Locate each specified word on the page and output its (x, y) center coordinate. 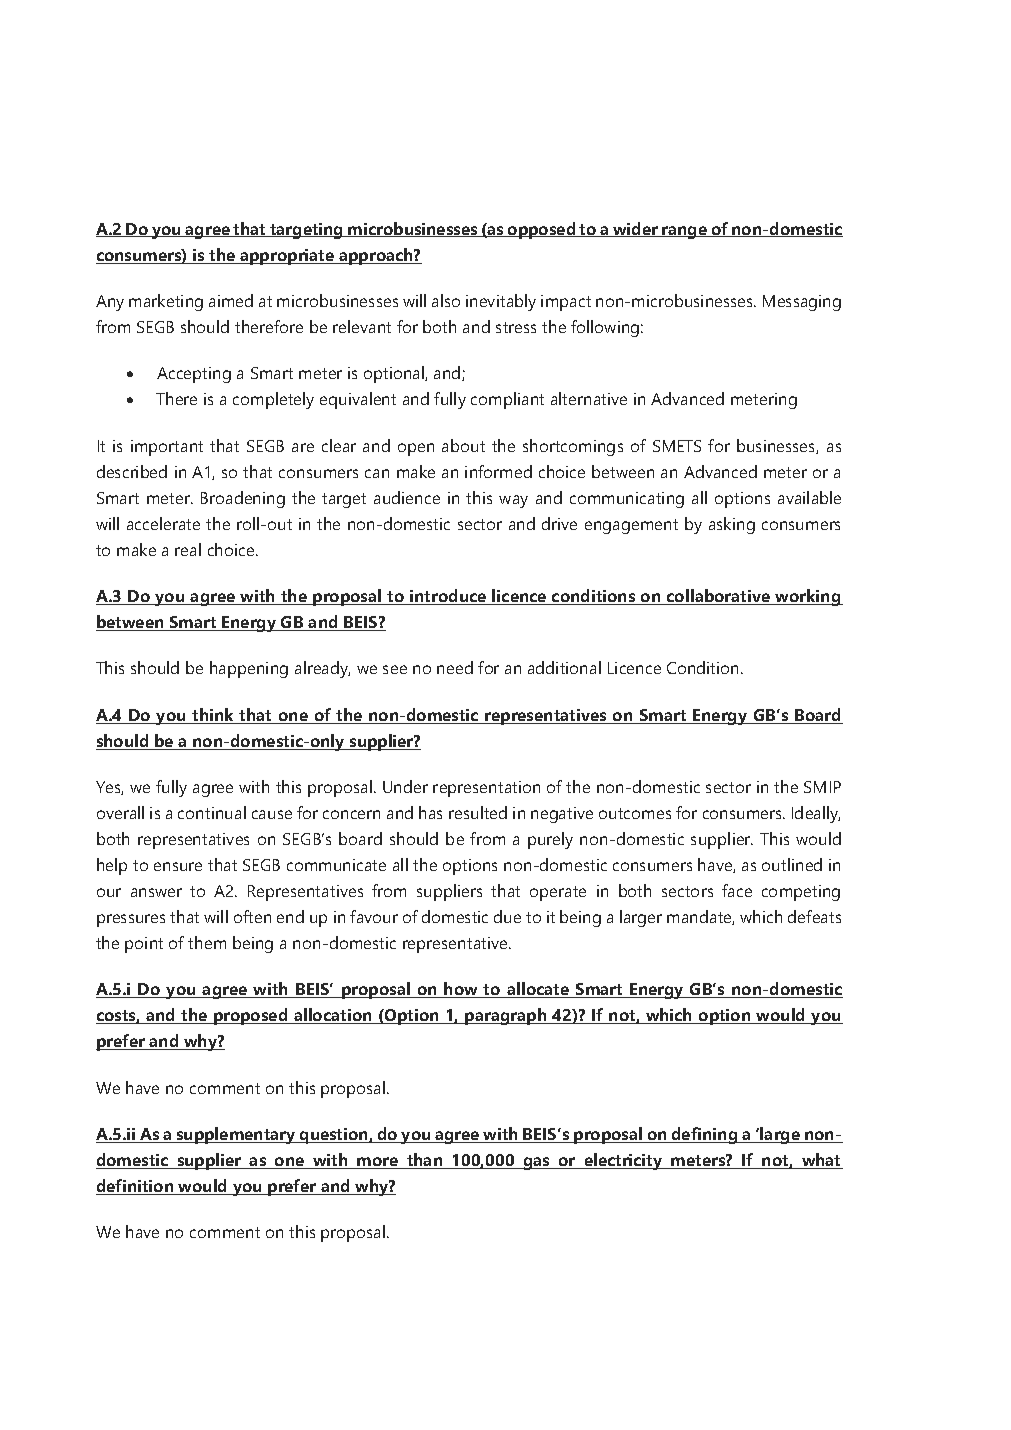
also (446, 300)
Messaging (802, 303)
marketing (166, 302)
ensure (178, 866)
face (737, 890)
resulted (478, 812)
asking (732, 525)
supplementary (236, 1135)
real (188, 549)
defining (705, 1135)
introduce (448, 597)
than (425, 1161)
